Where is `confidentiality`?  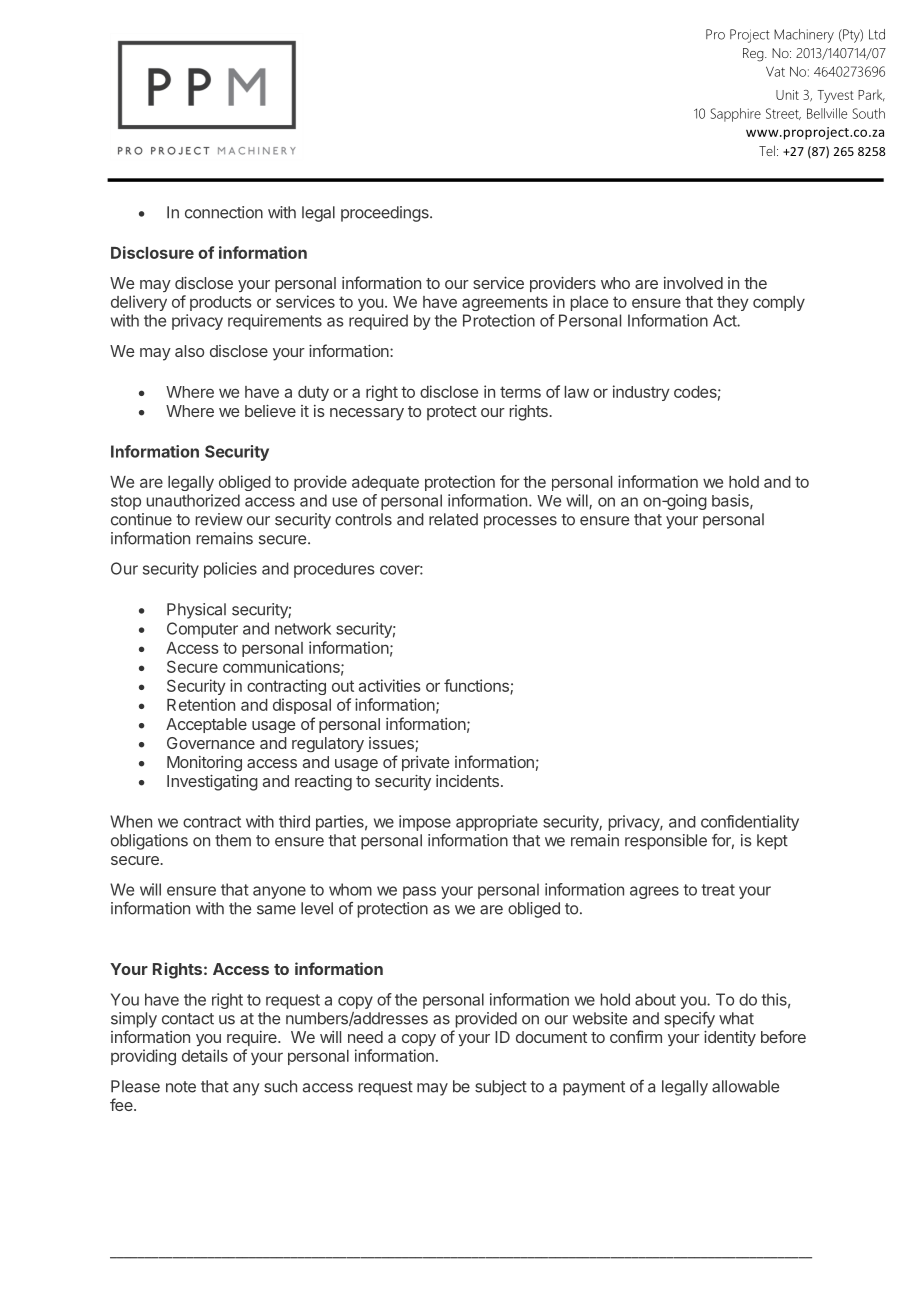
confidentiality is located at coordinates (750, 823).
